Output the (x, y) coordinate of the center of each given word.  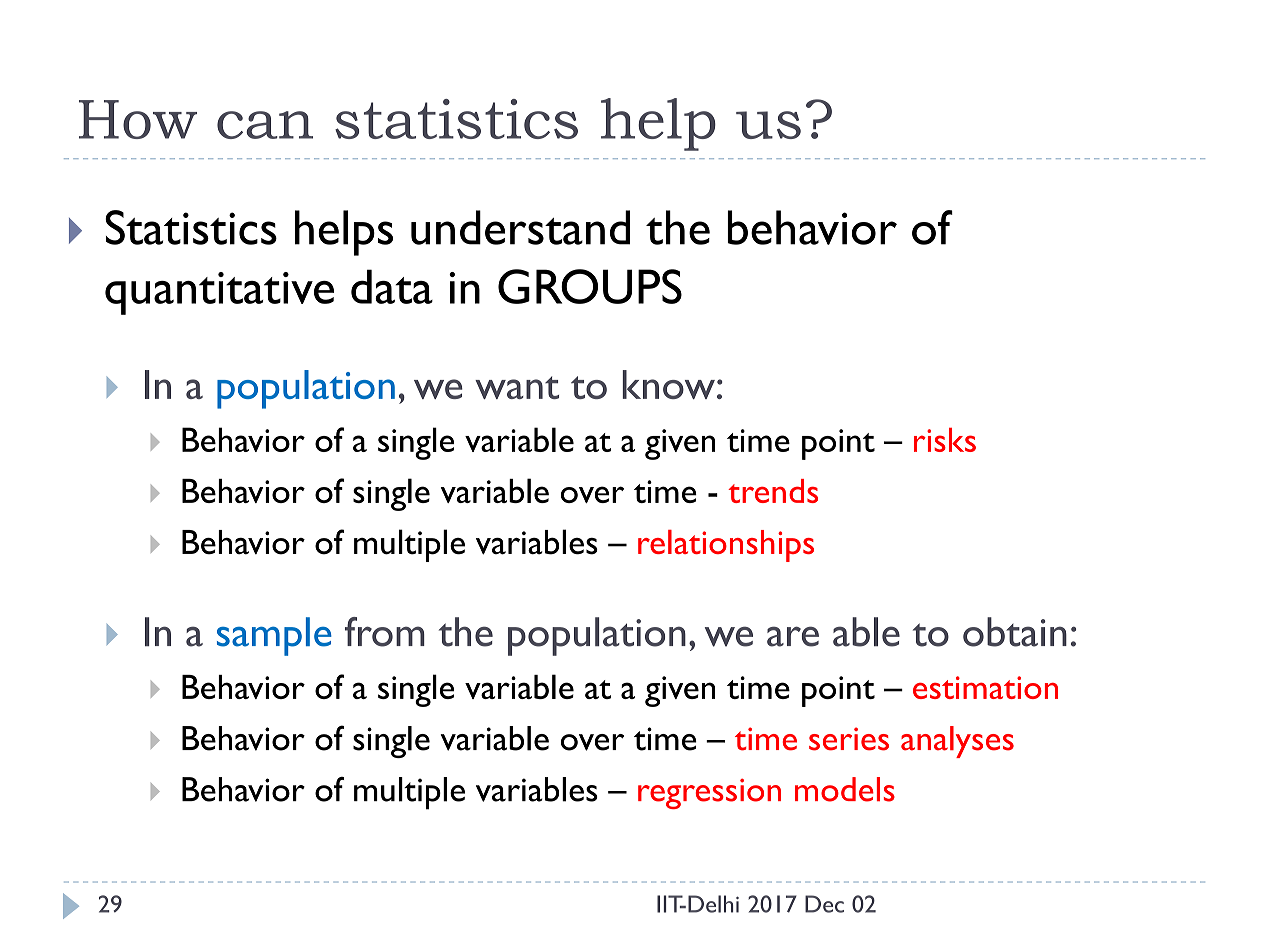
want (517, 387)
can (265, 125)
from (385, 632)
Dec (824, 904)
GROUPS (590, 286)
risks (945, 440)
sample (274, 636)
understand (520, 227)
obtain (1015, 632)
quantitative (219, 293)
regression (709, 794)
